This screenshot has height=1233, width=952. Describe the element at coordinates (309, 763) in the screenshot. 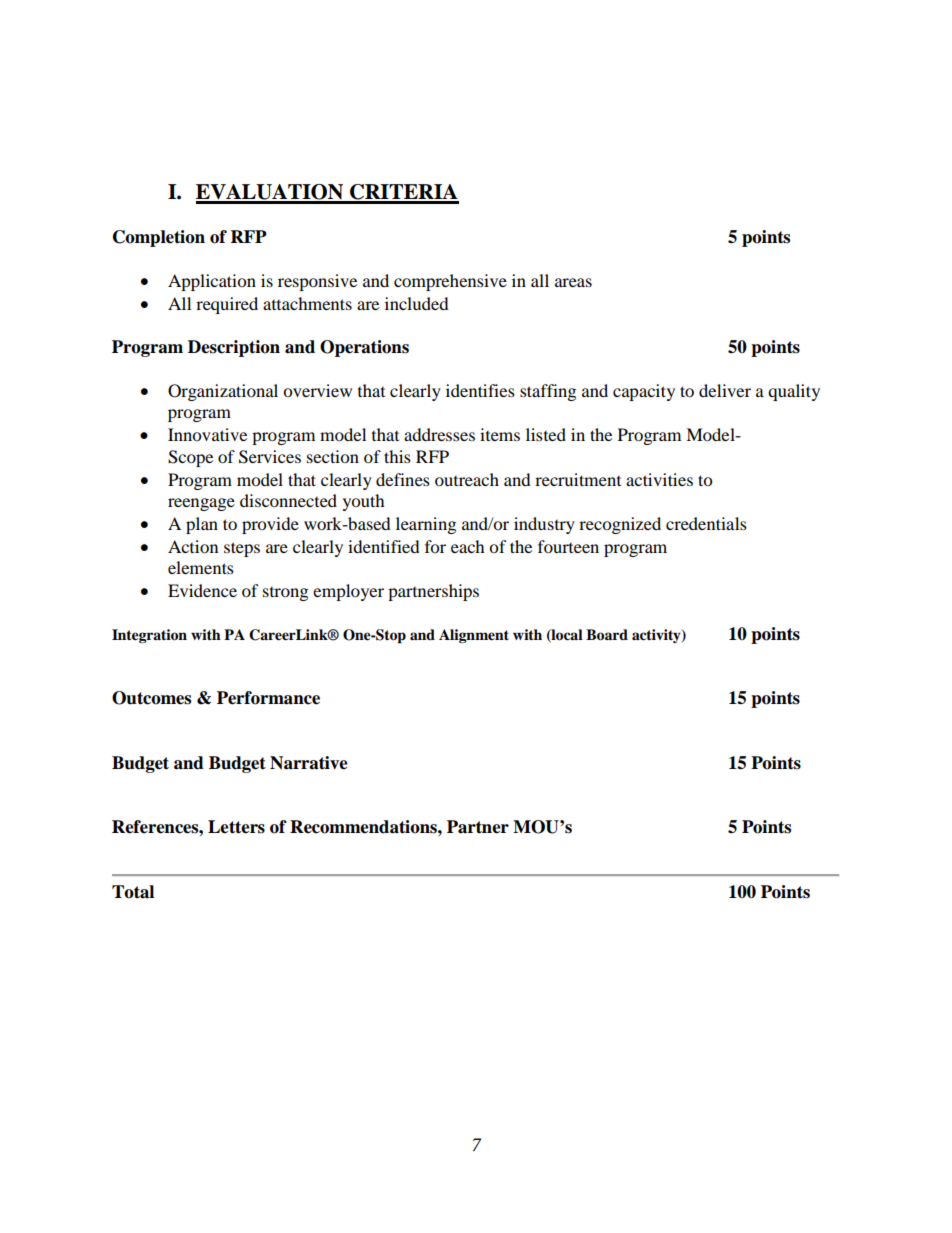

I see `Narrative` at that location.
